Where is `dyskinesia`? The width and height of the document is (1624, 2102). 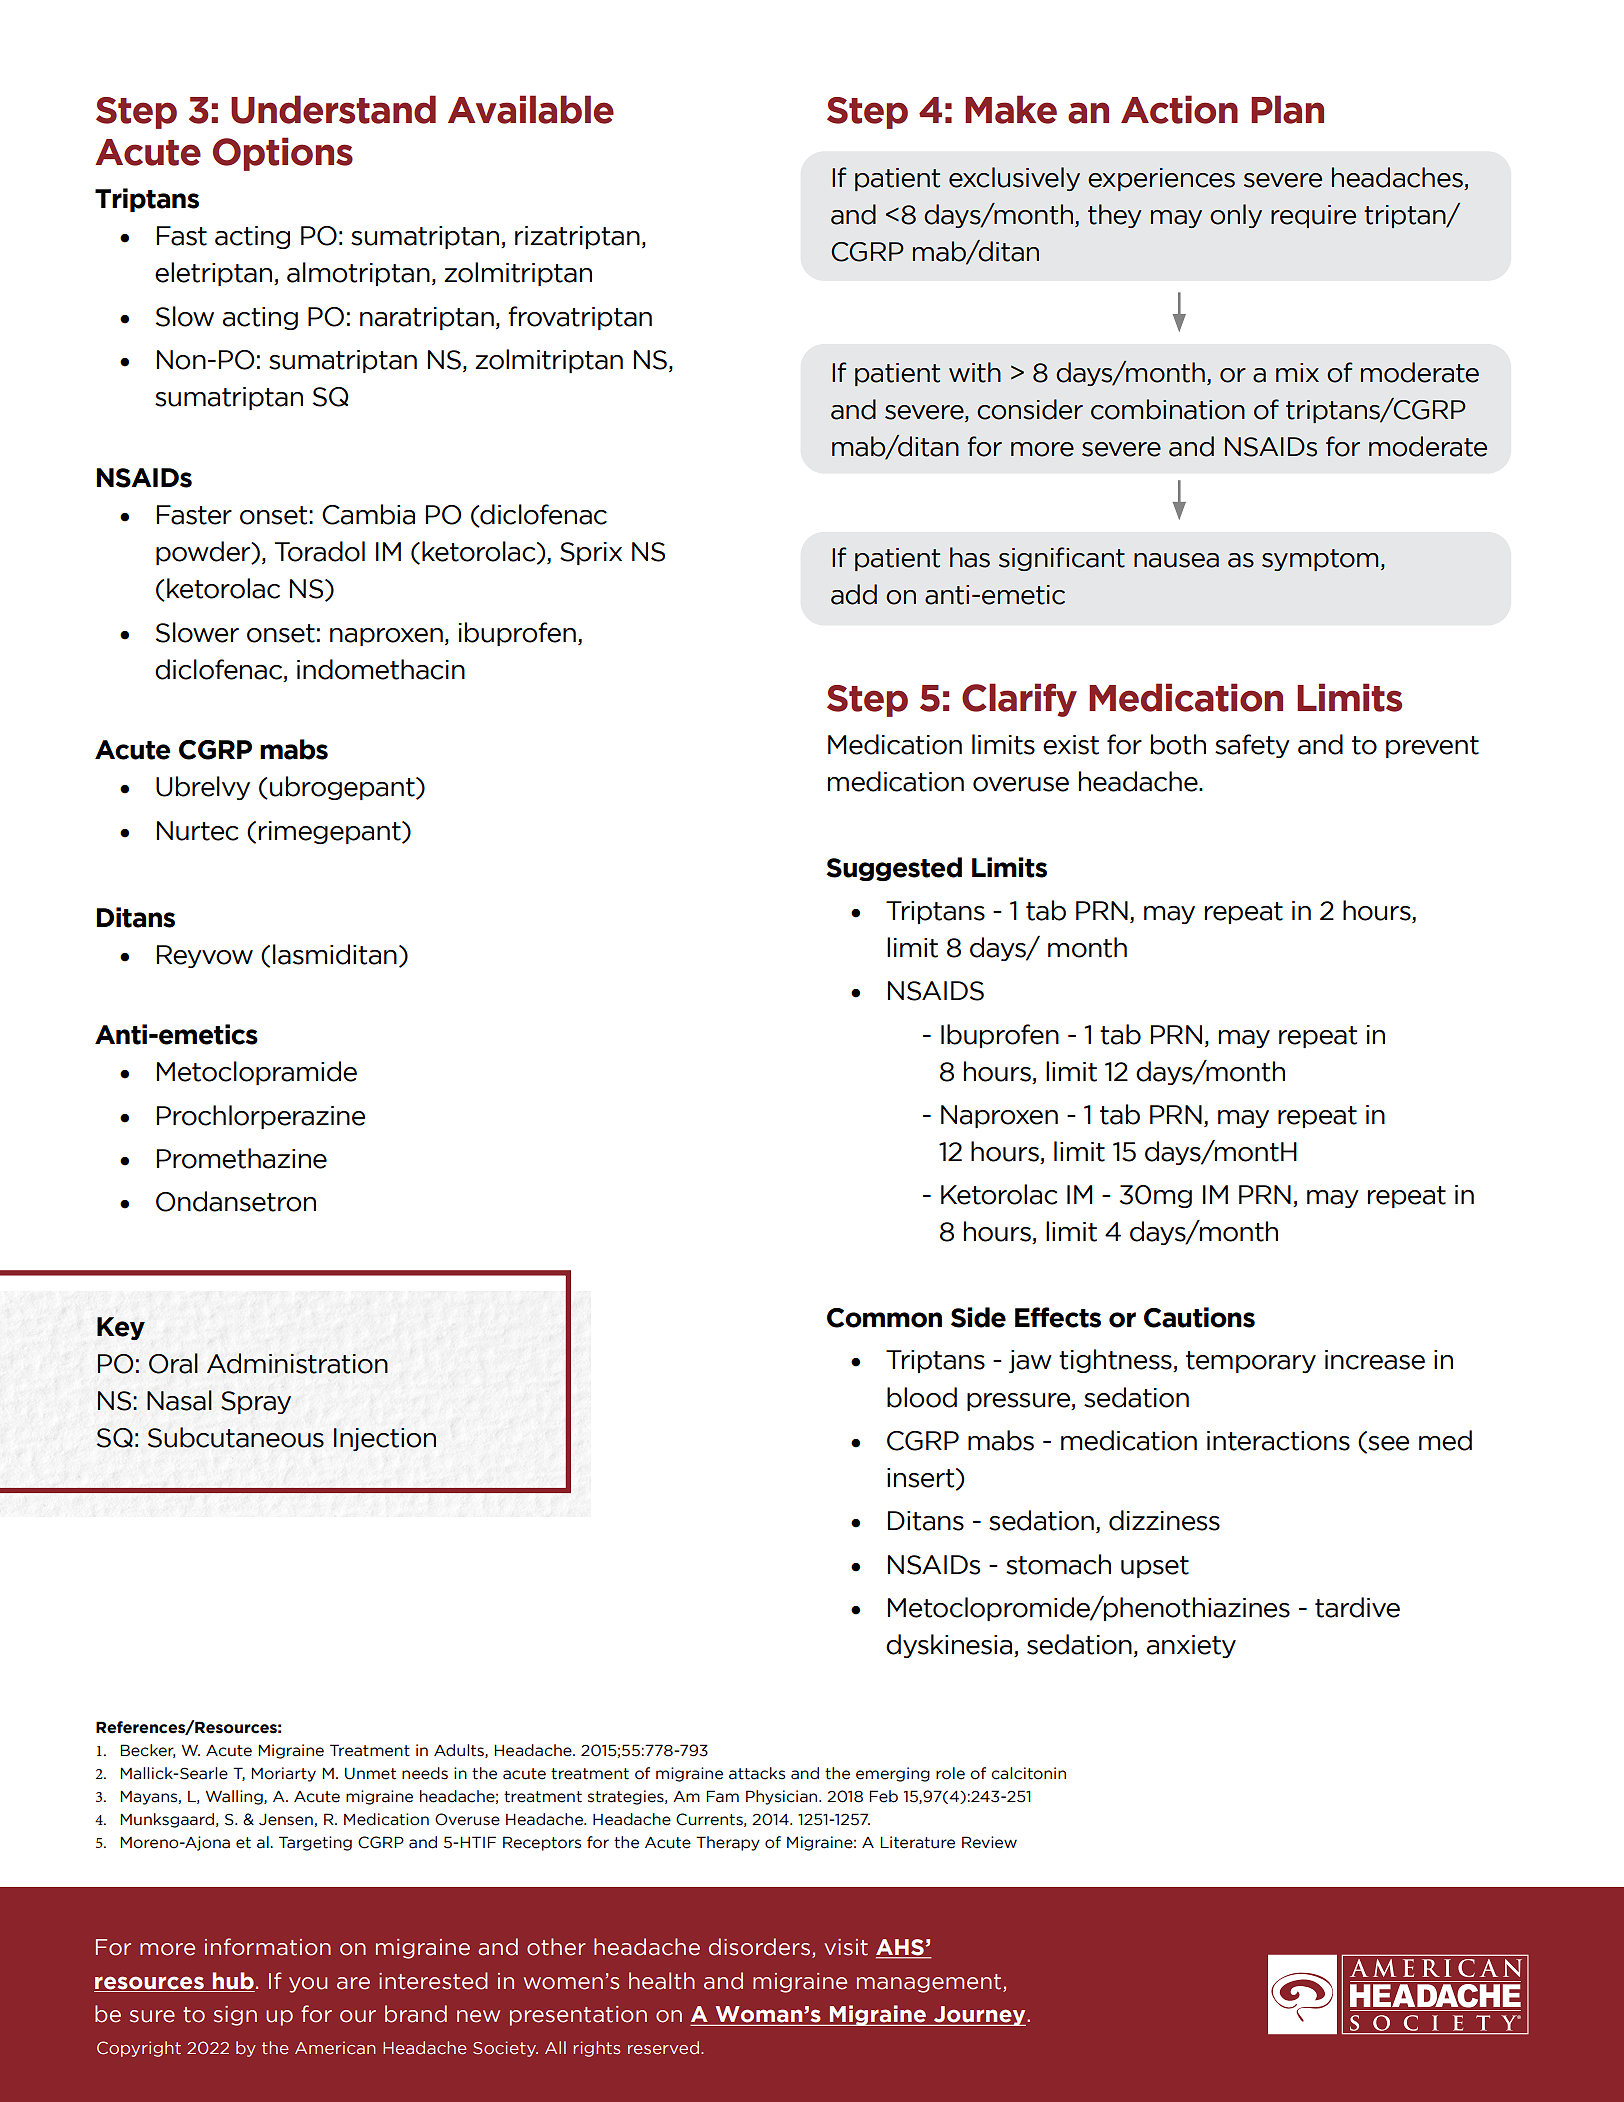
dyskinesia is located at coordinates (950, 1646).
